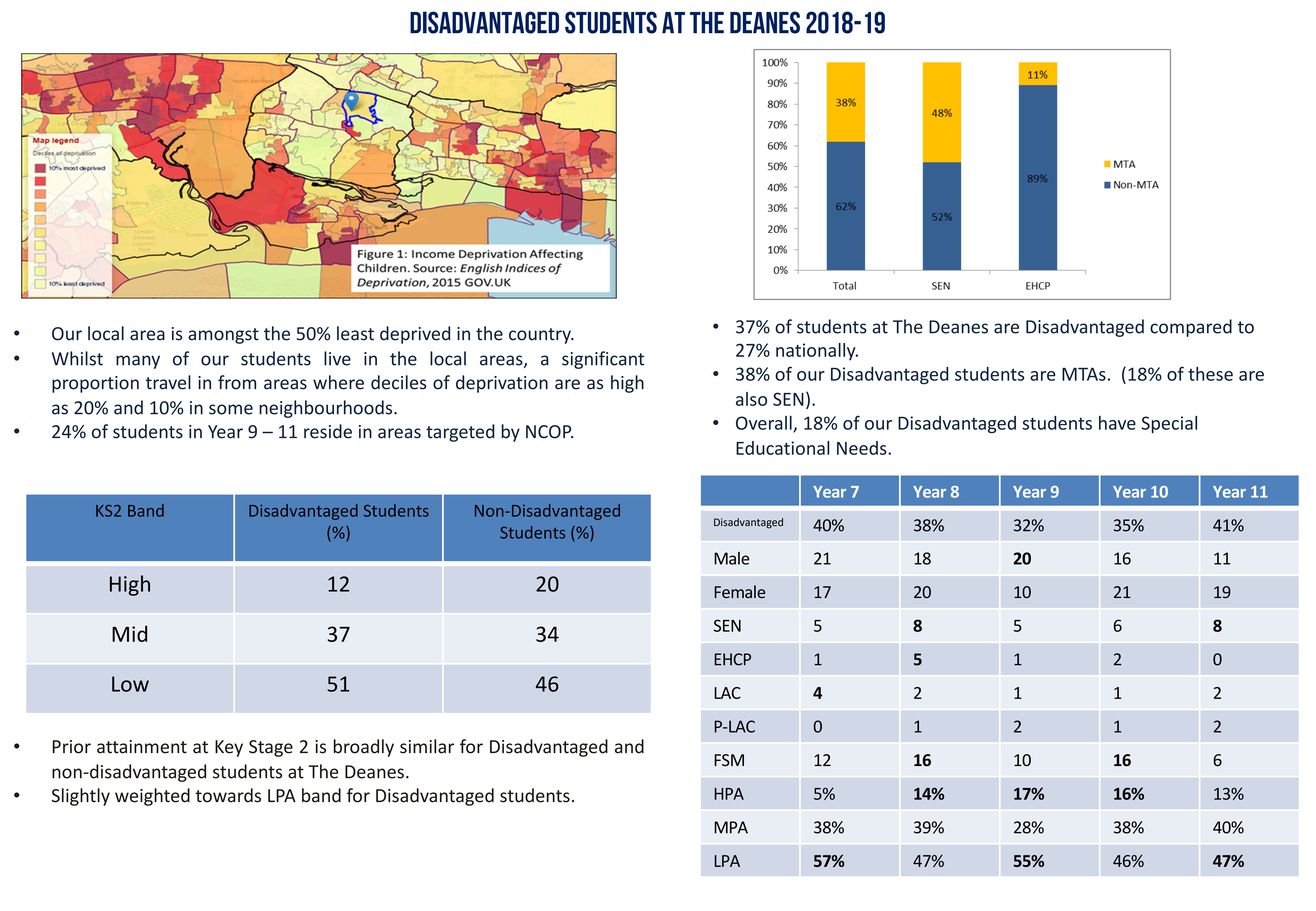  I want to click on Mid, so click(129, 633).
